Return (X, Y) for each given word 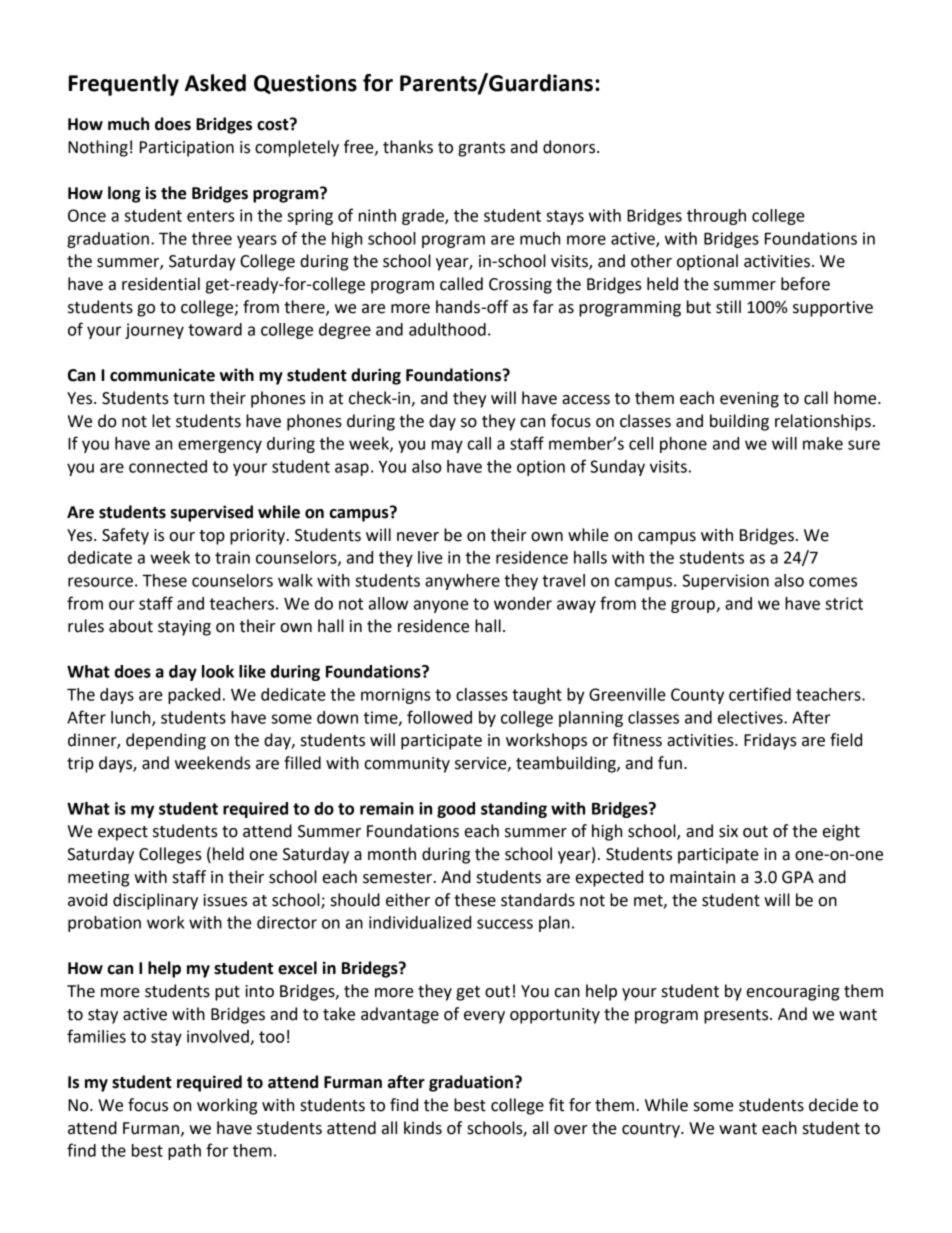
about (131, 626)
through (716, 217)
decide (833, 1105)
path (184, 1152)
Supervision (726, 582)
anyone (441, 606)
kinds (423, 1128)
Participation (187, 149)
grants (481, 149)
